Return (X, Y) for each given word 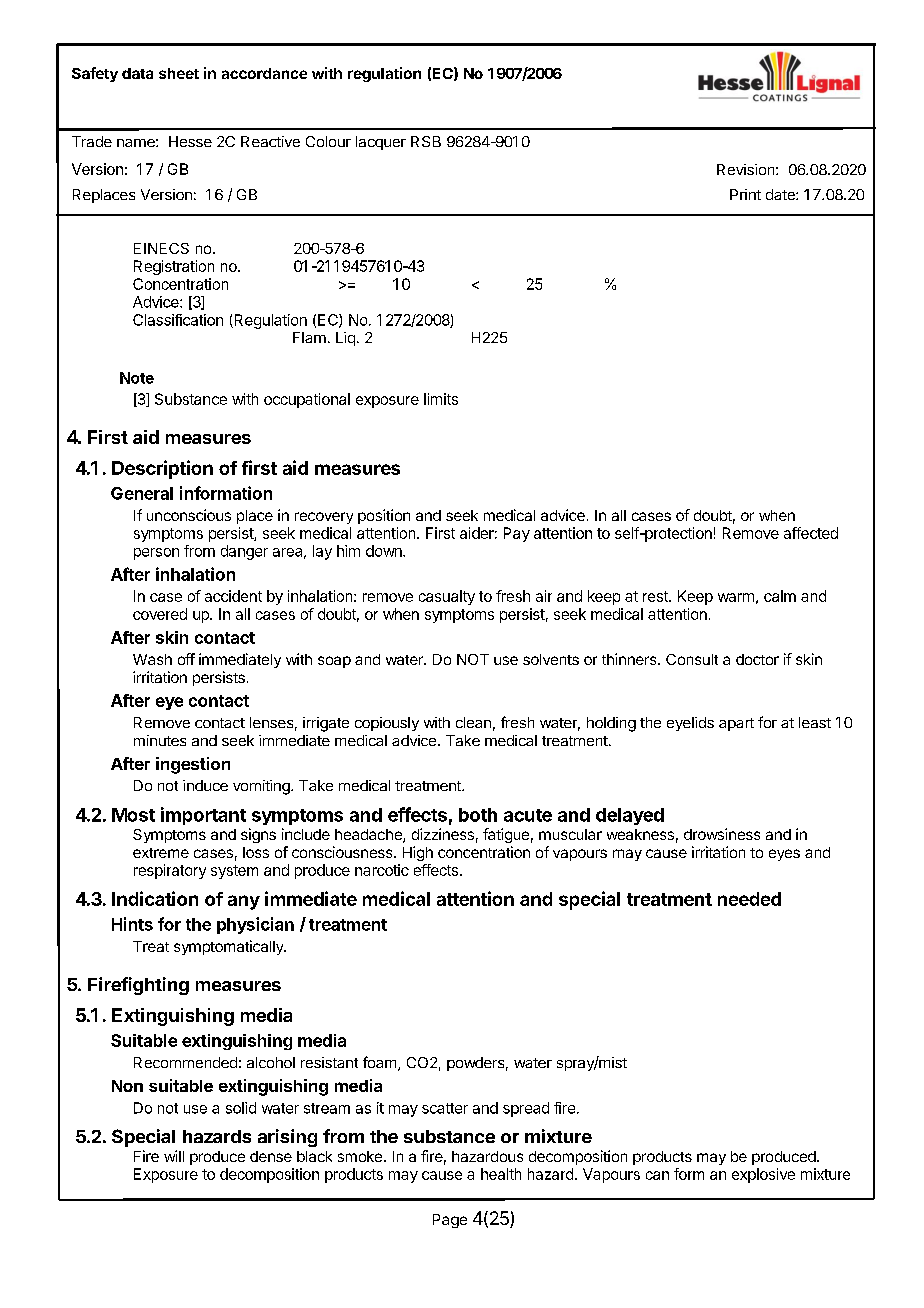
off (186, 659)
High (418, 853)
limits (441, 399)
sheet (179, 73)
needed (749, 899)
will (174, 1156)
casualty (447, 597)
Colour (328, 141)
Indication (155, 898)
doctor (757, 659)
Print (745, 194)
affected (811, 533)
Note (137, 378)
